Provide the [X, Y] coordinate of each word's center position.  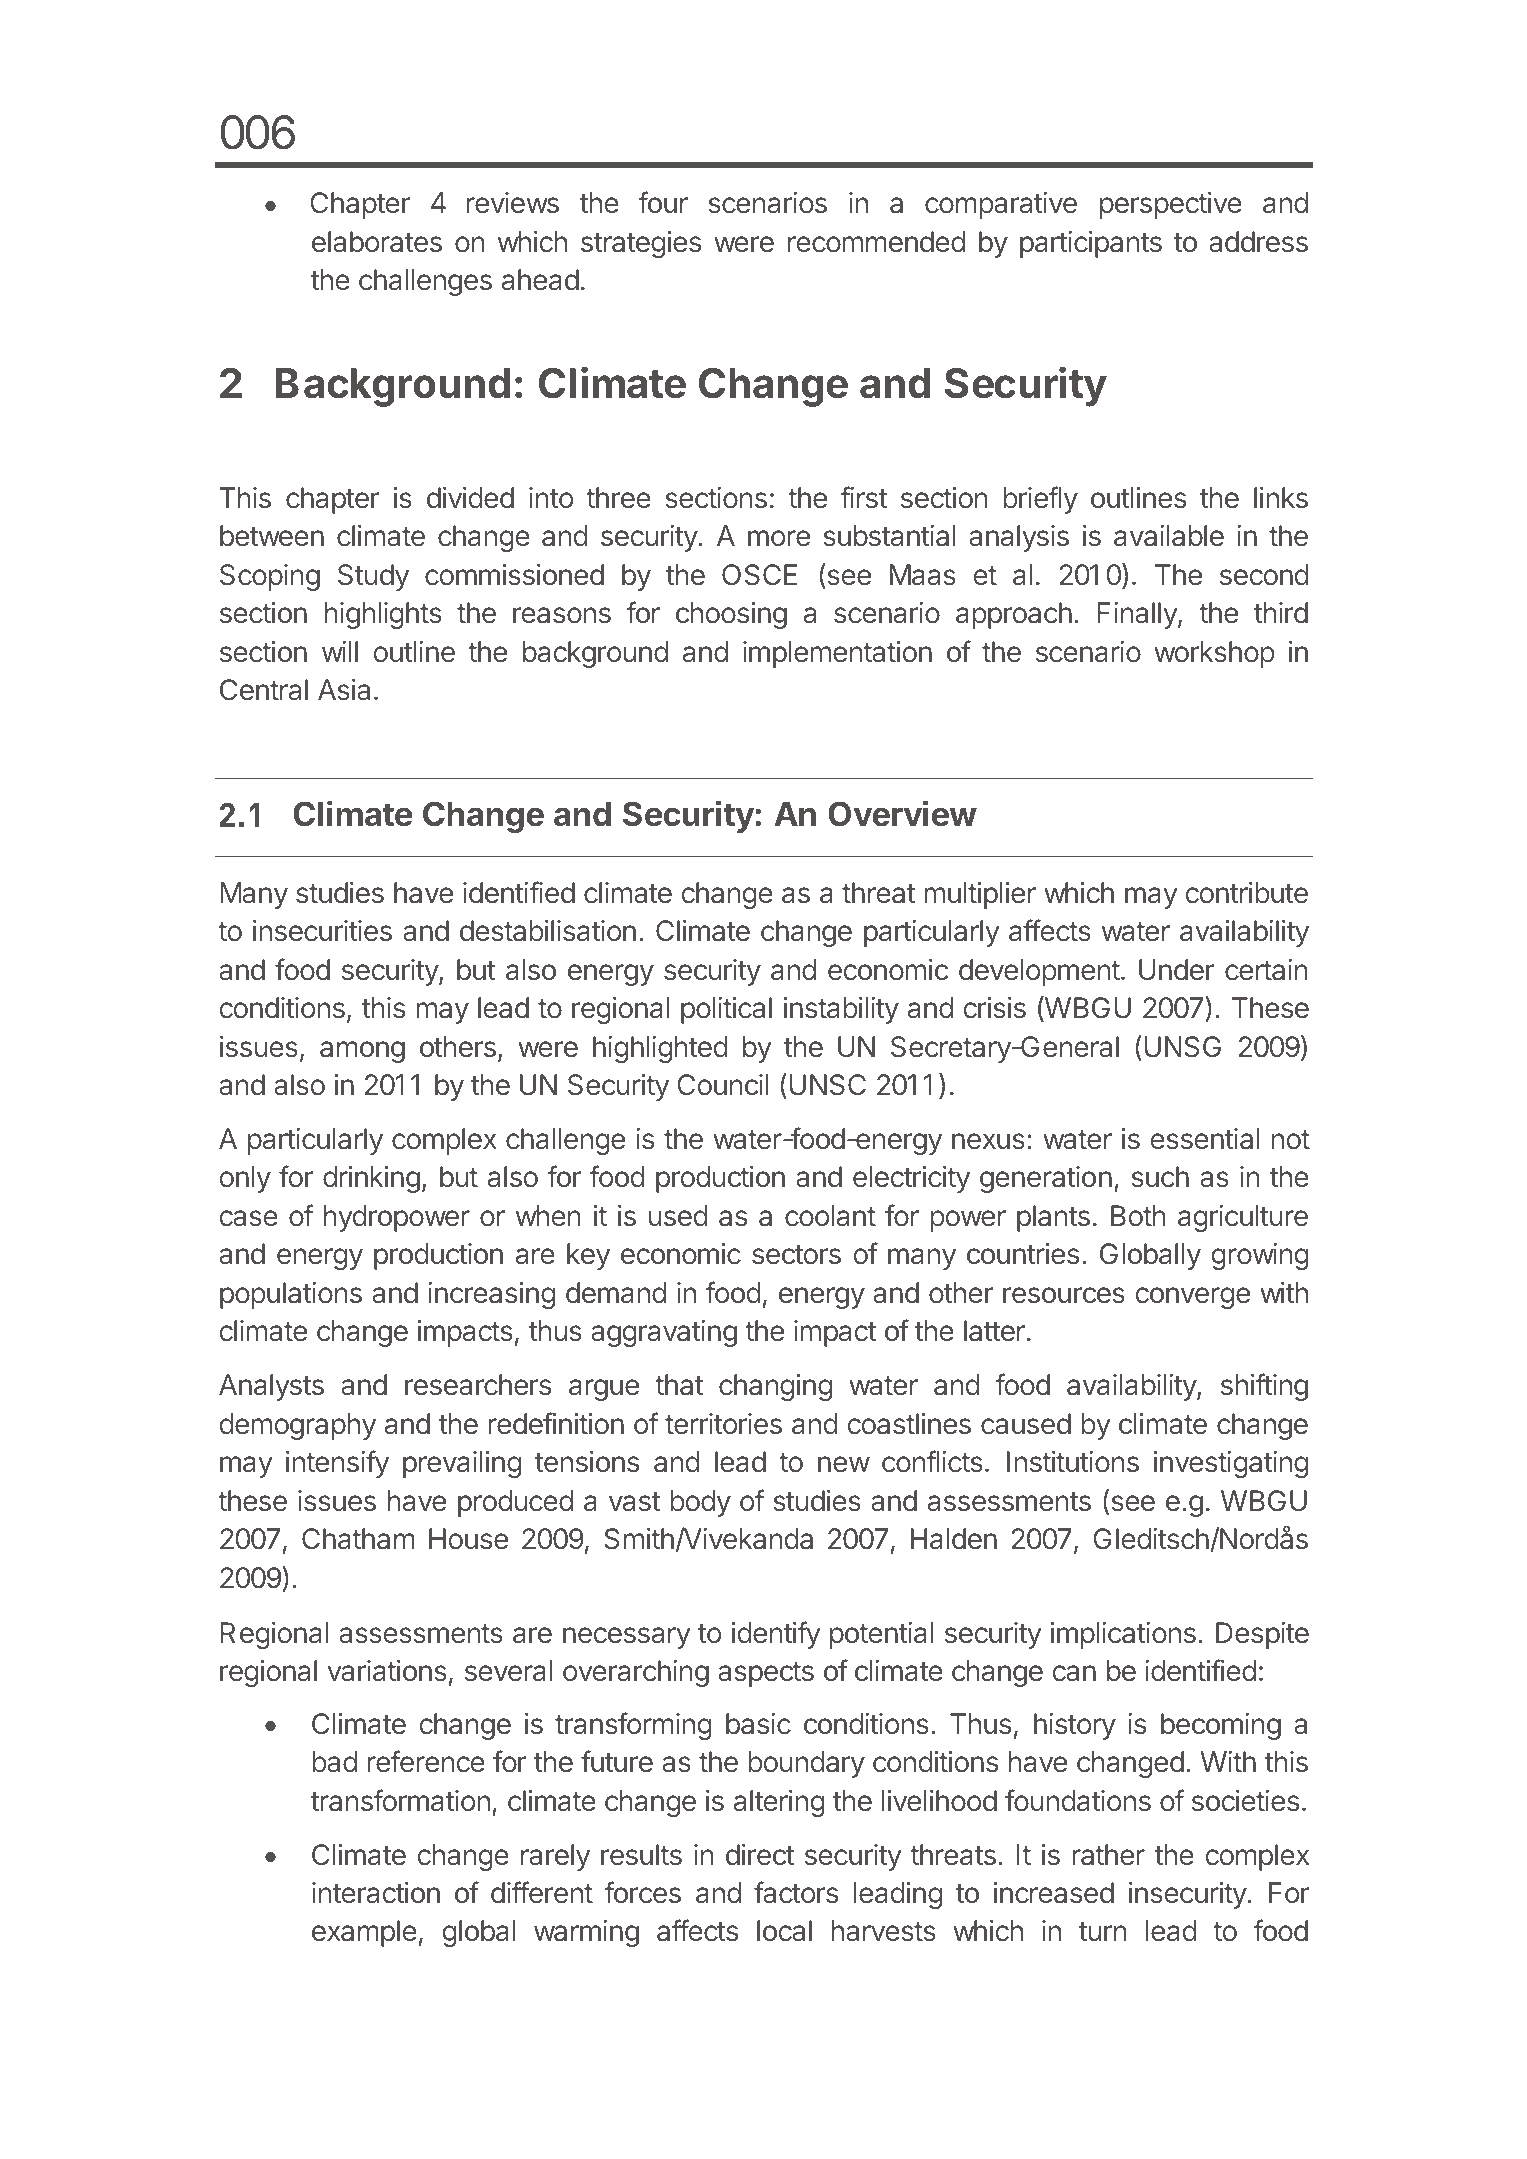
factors [796, 1892]
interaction [376, 1893]
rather [1108, 1855]
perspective [1171, 205]
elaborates [377, 242]
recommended [876, 242]
